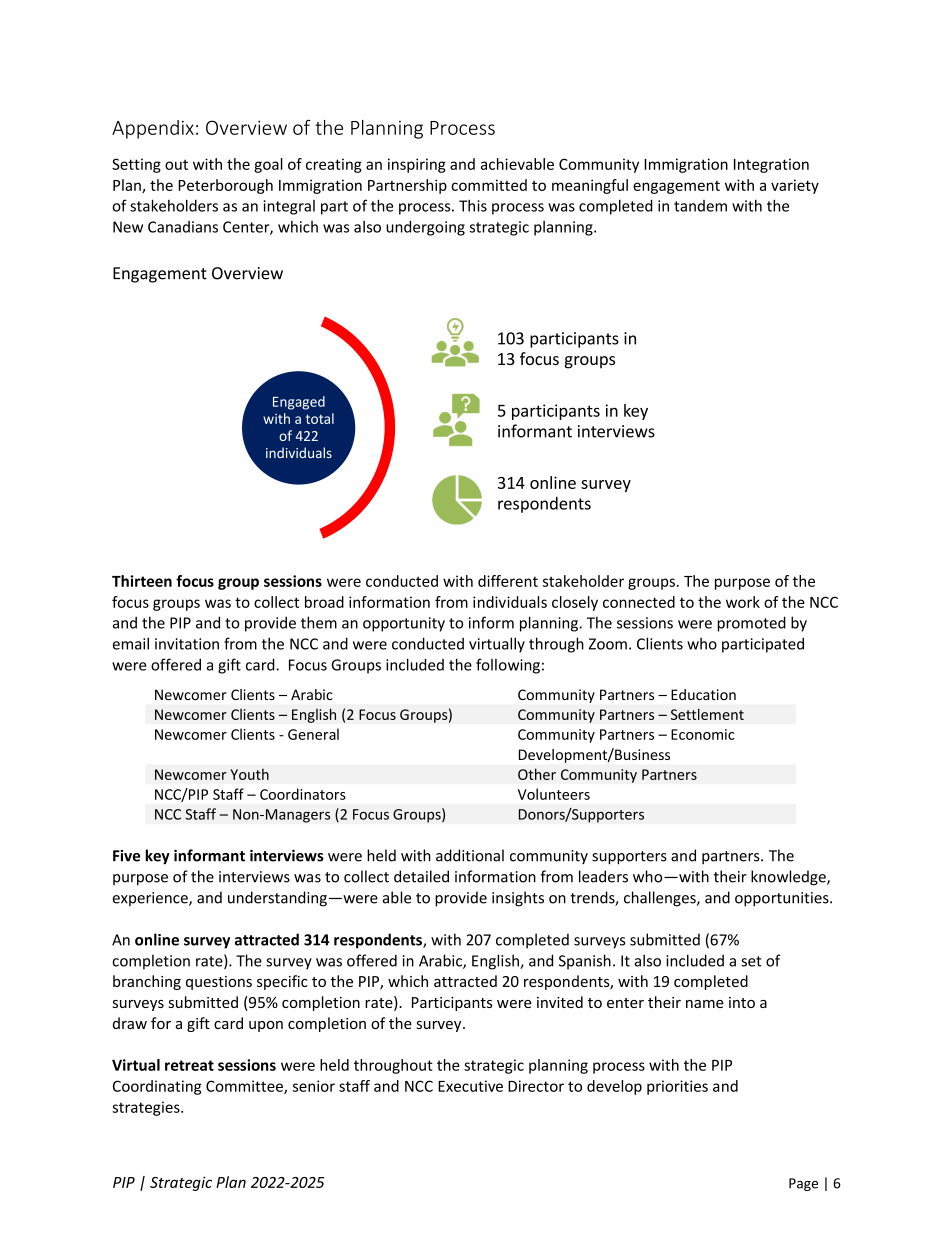  What do you see at coordinates (187, 644) in the screenshot?
I see `invitation` at bounding box center [187, 644].
